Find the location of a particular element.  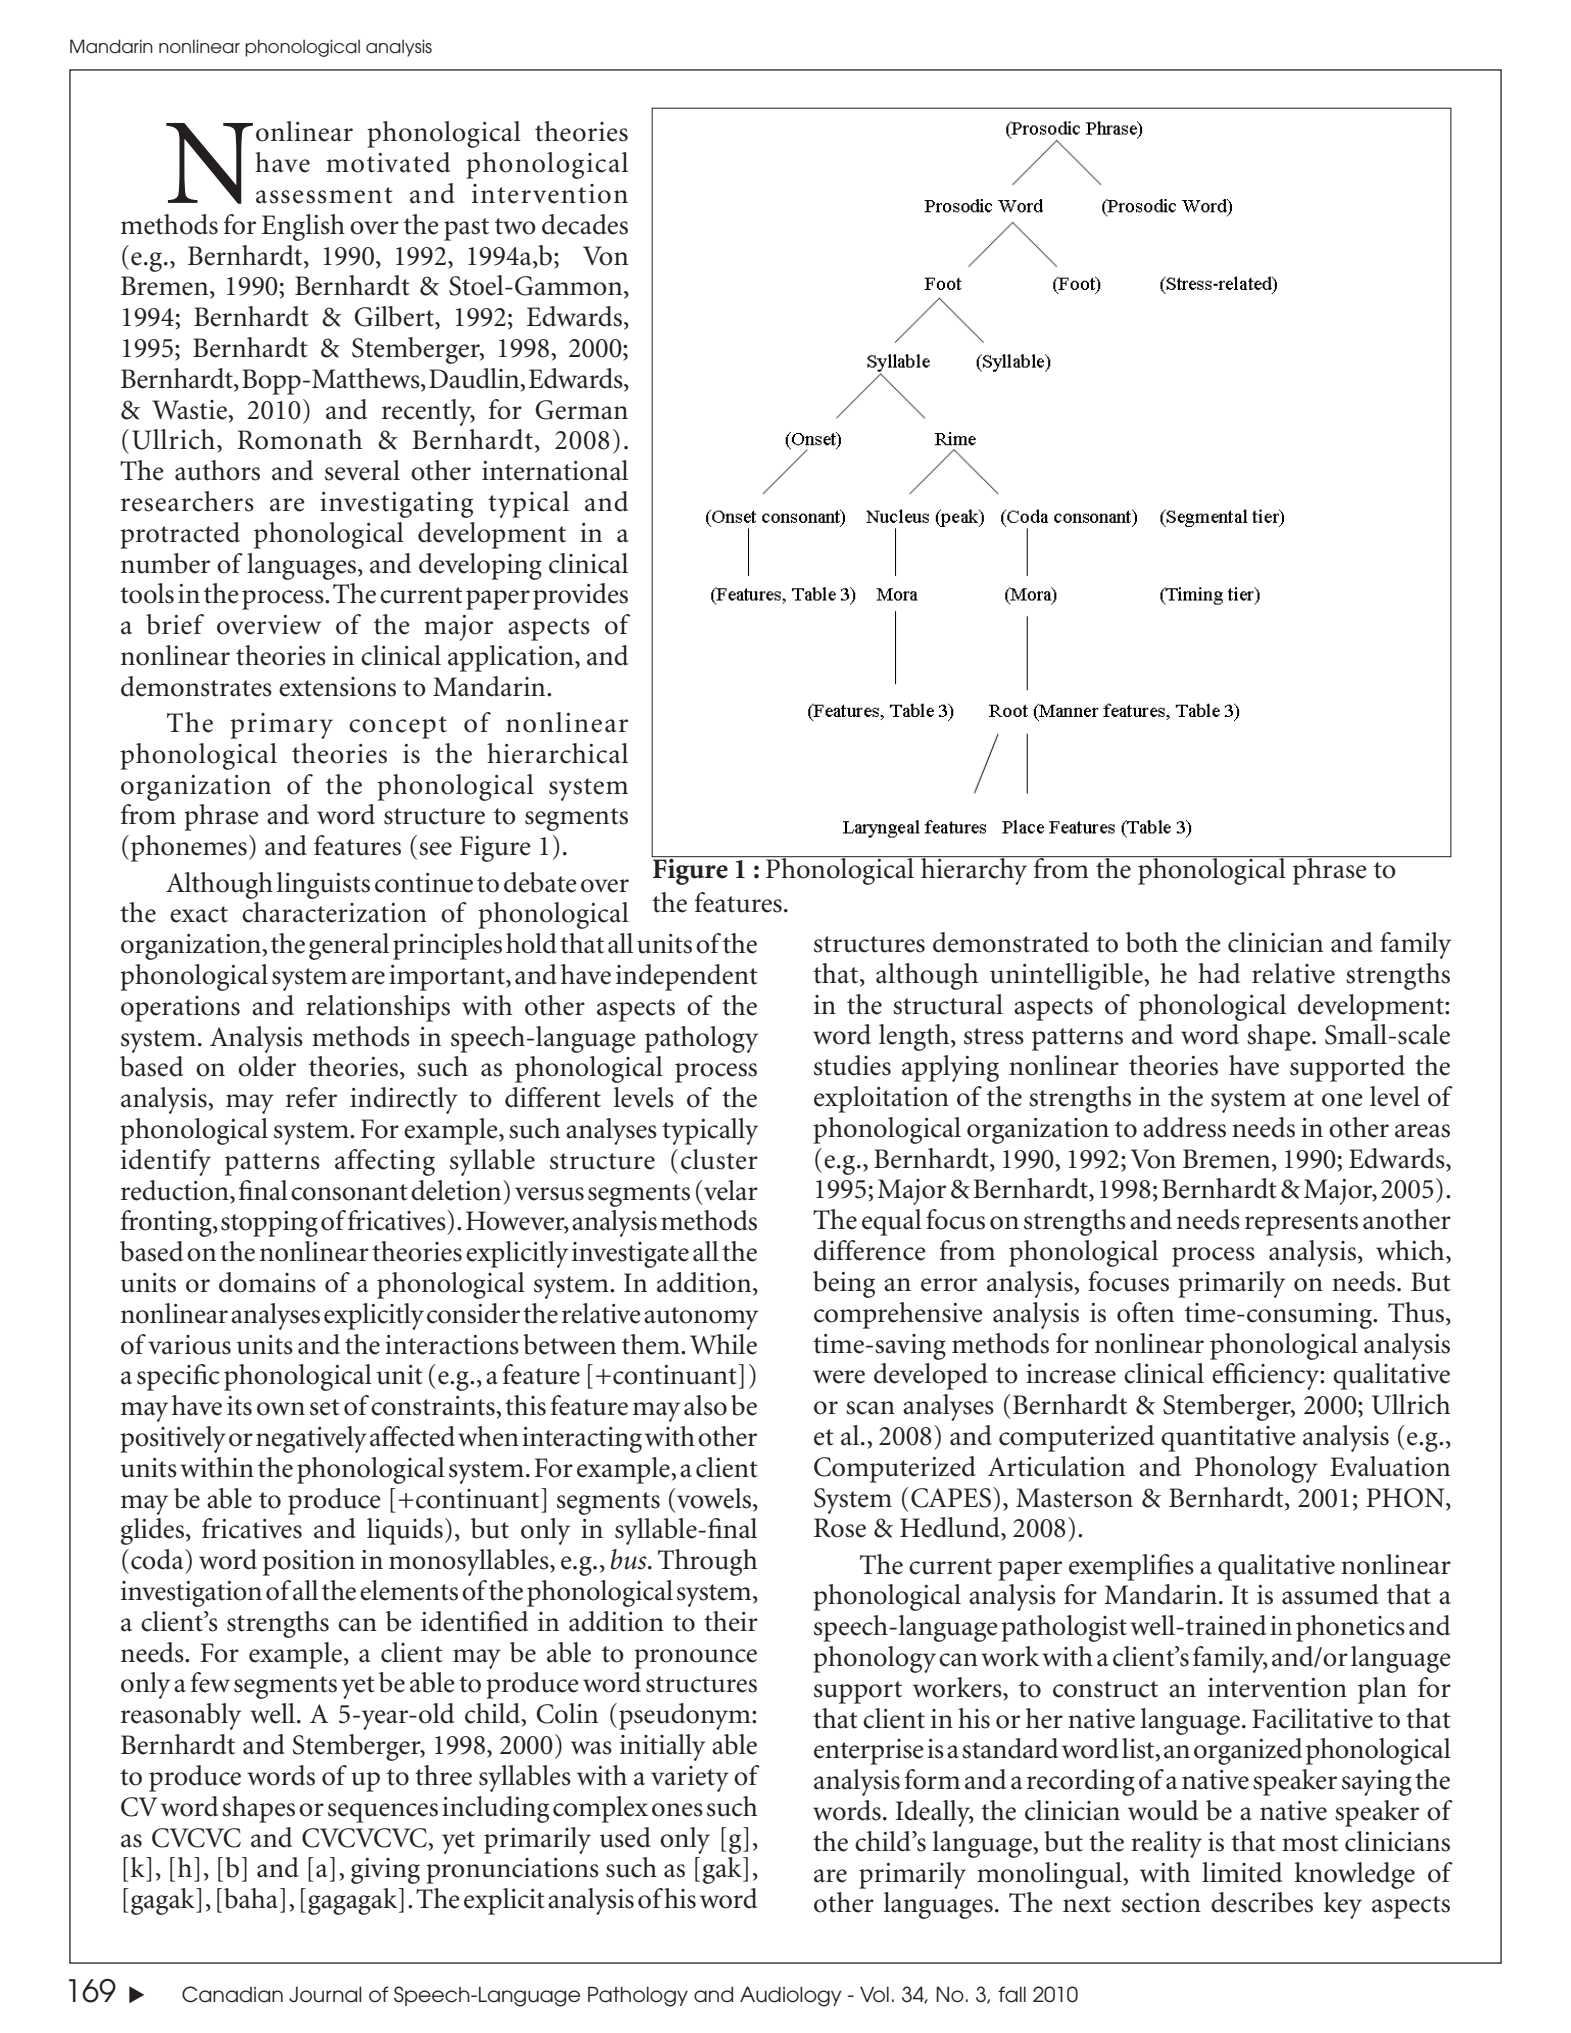

English is located at coordinates (303, 227).
